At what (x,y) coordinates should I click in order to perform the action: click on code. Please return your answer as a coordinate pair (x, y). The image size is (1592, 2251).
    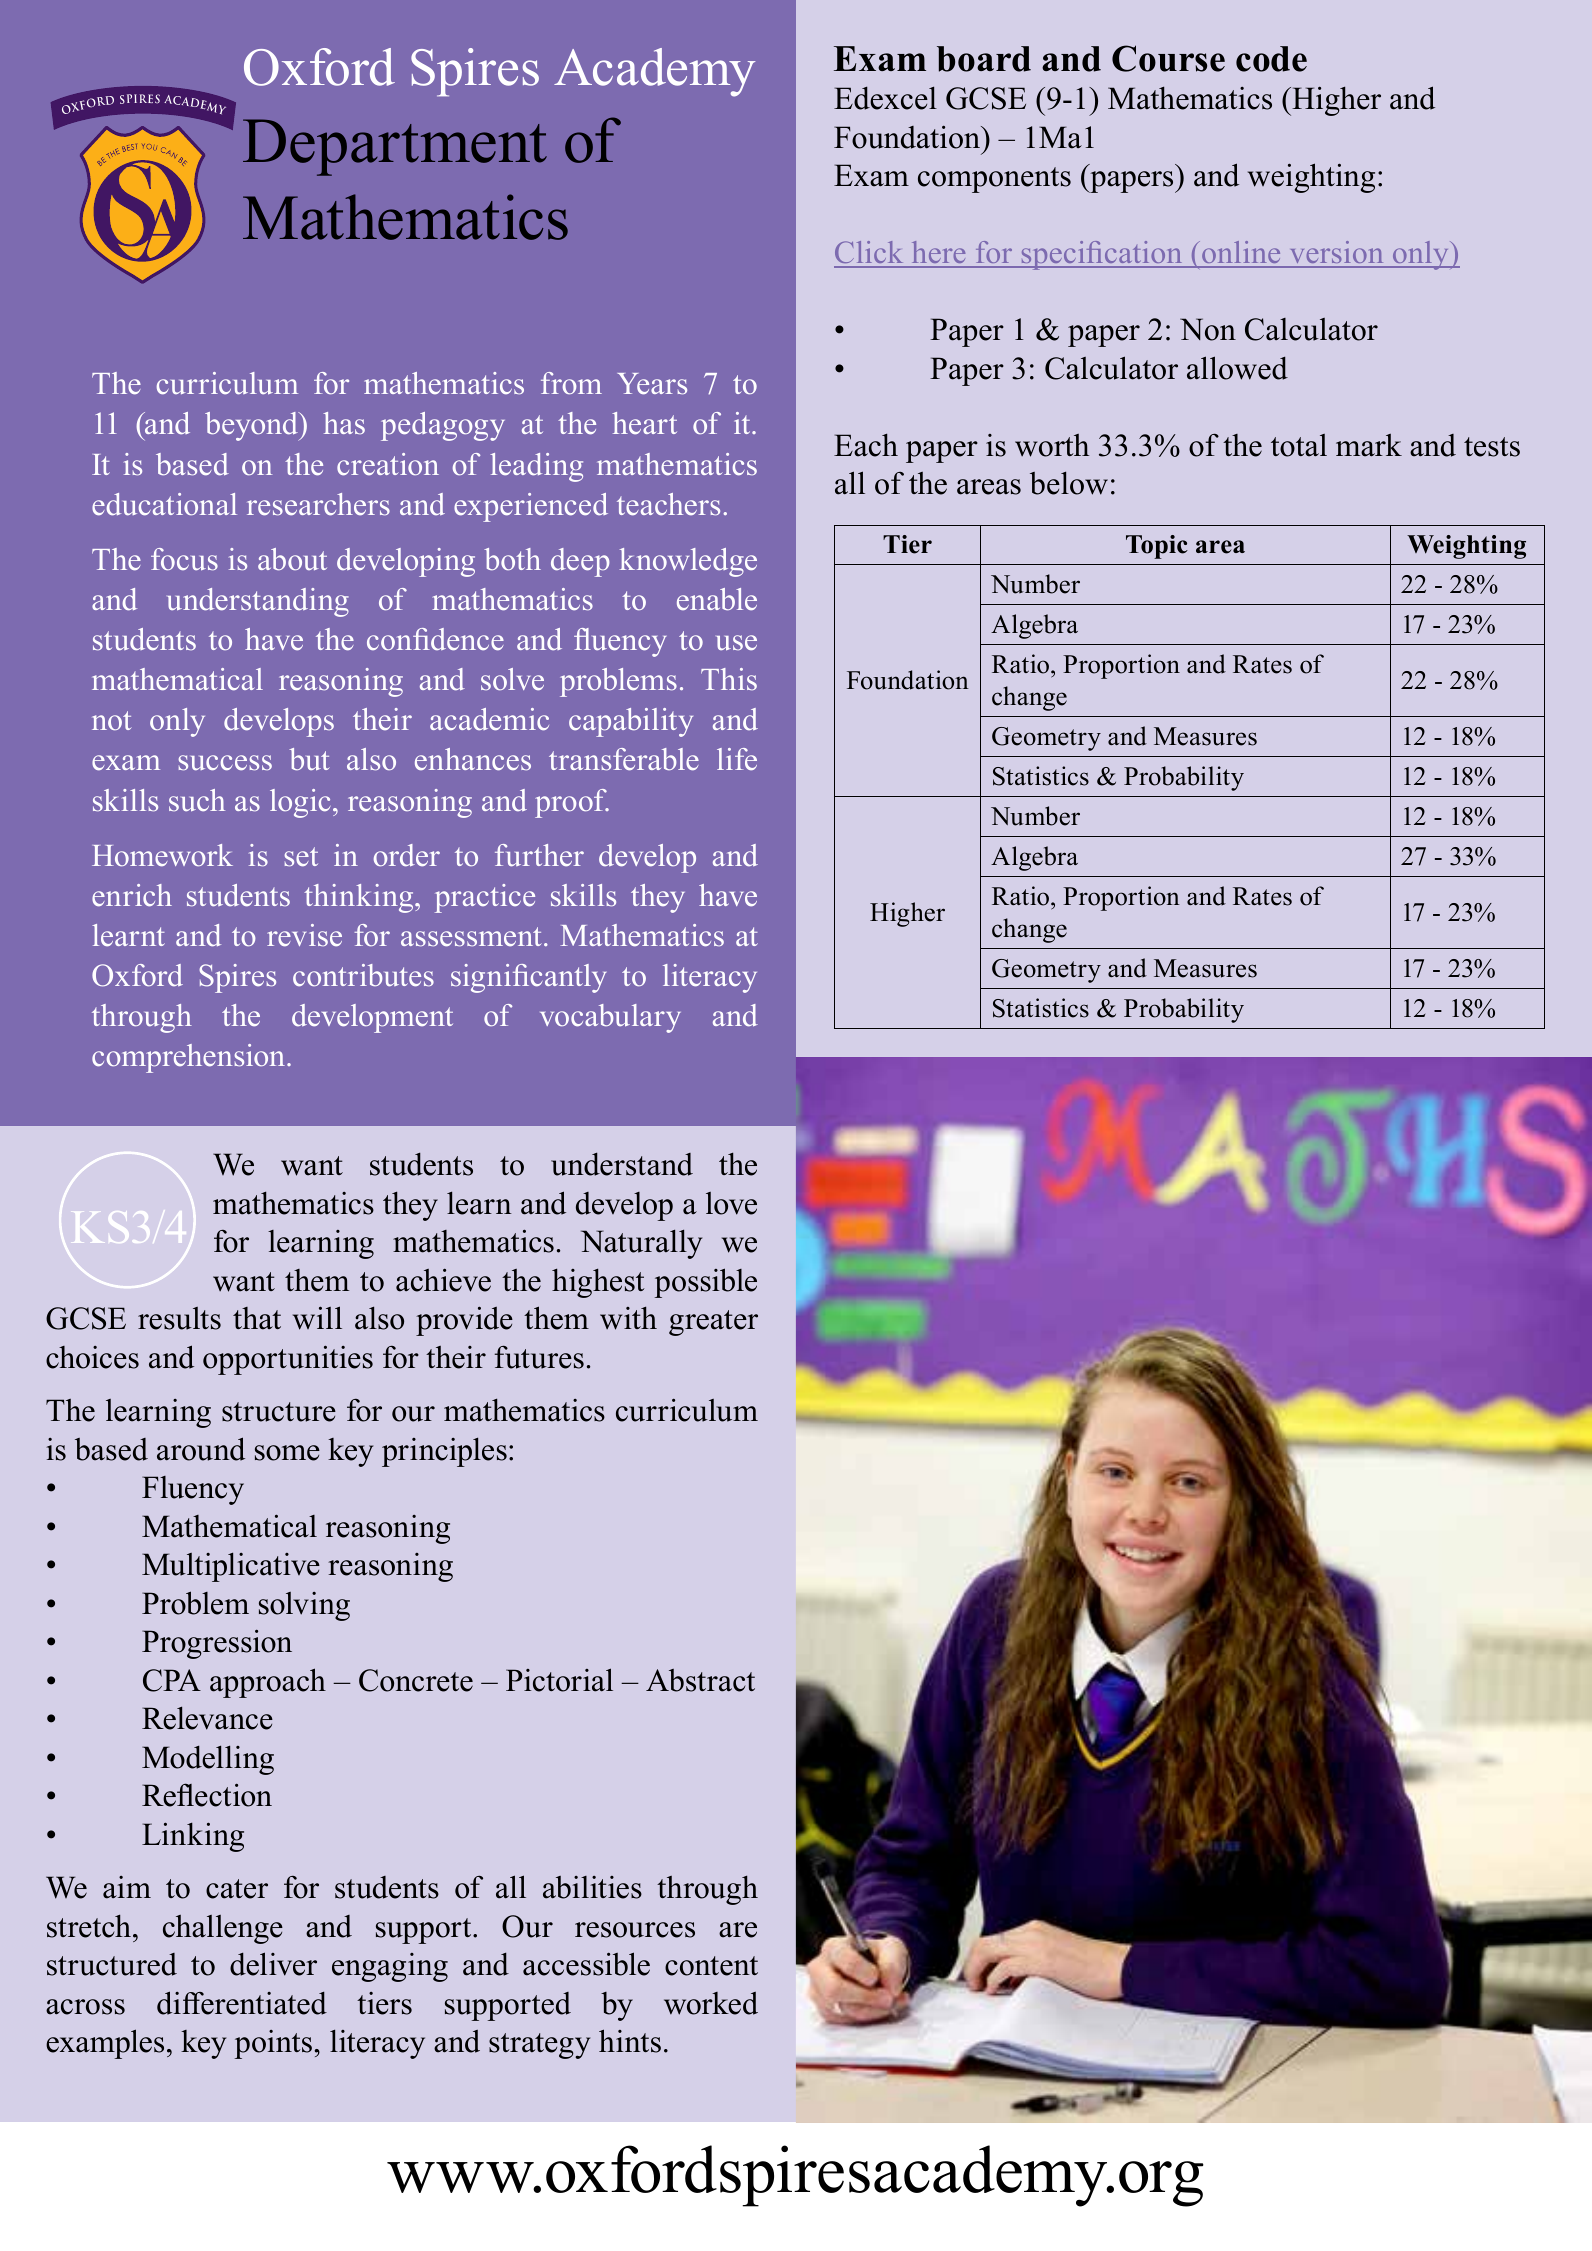
    Looking at the image, I should click on (1271, 59).
